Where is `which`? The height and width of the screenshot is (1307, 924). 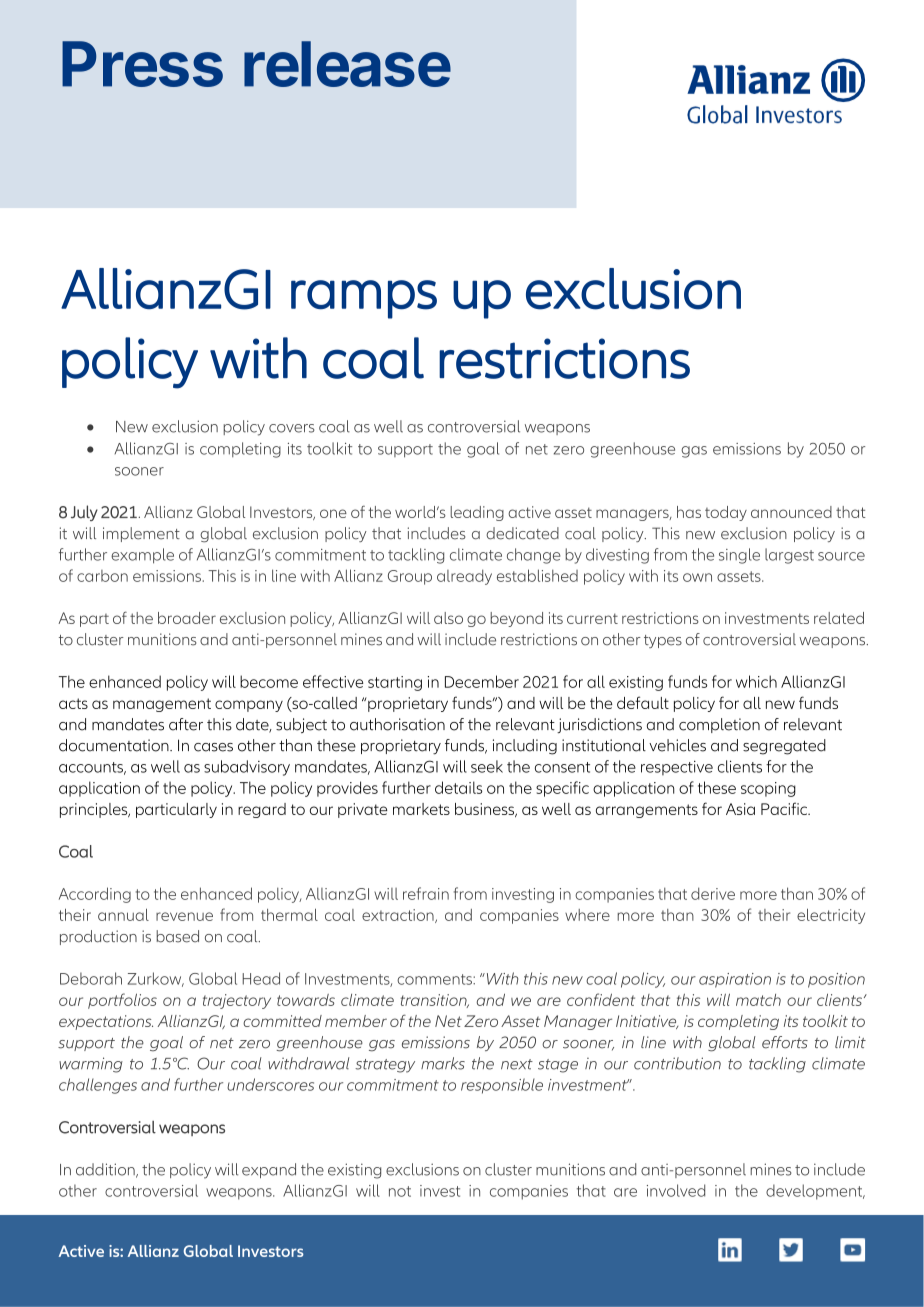 which is located at coordinates (756, 681).
